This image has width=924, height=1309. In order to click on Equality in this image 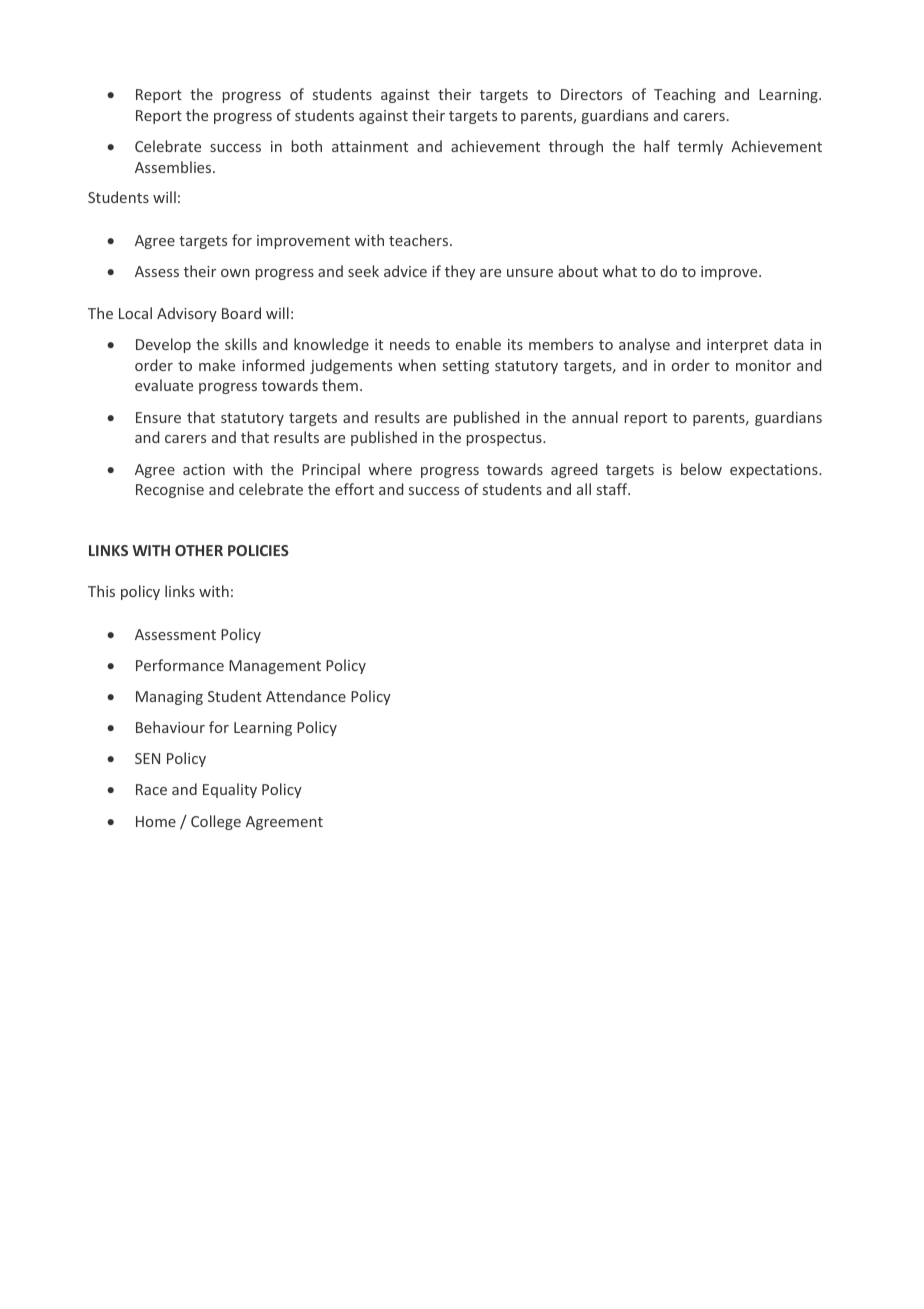, I will do `click(230, 790)`.
